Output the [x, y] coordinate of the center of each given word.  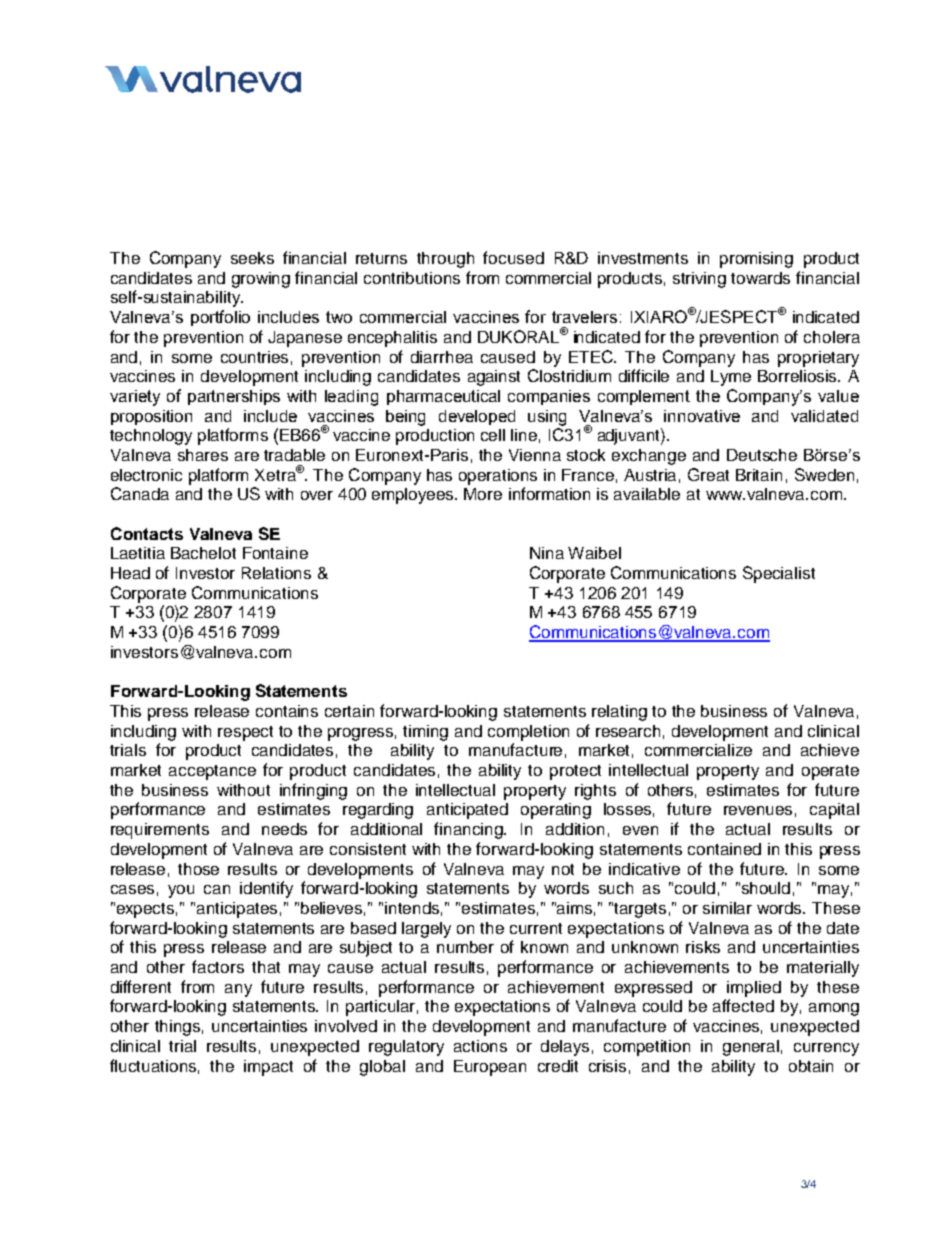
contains [287, 711]
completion [528, 733]
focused [513, 257]
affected [743, 1005]
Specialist [779, 574]
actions [480, 1046]
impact [268, 1068]
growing [261, 280]
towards [760, 278]
